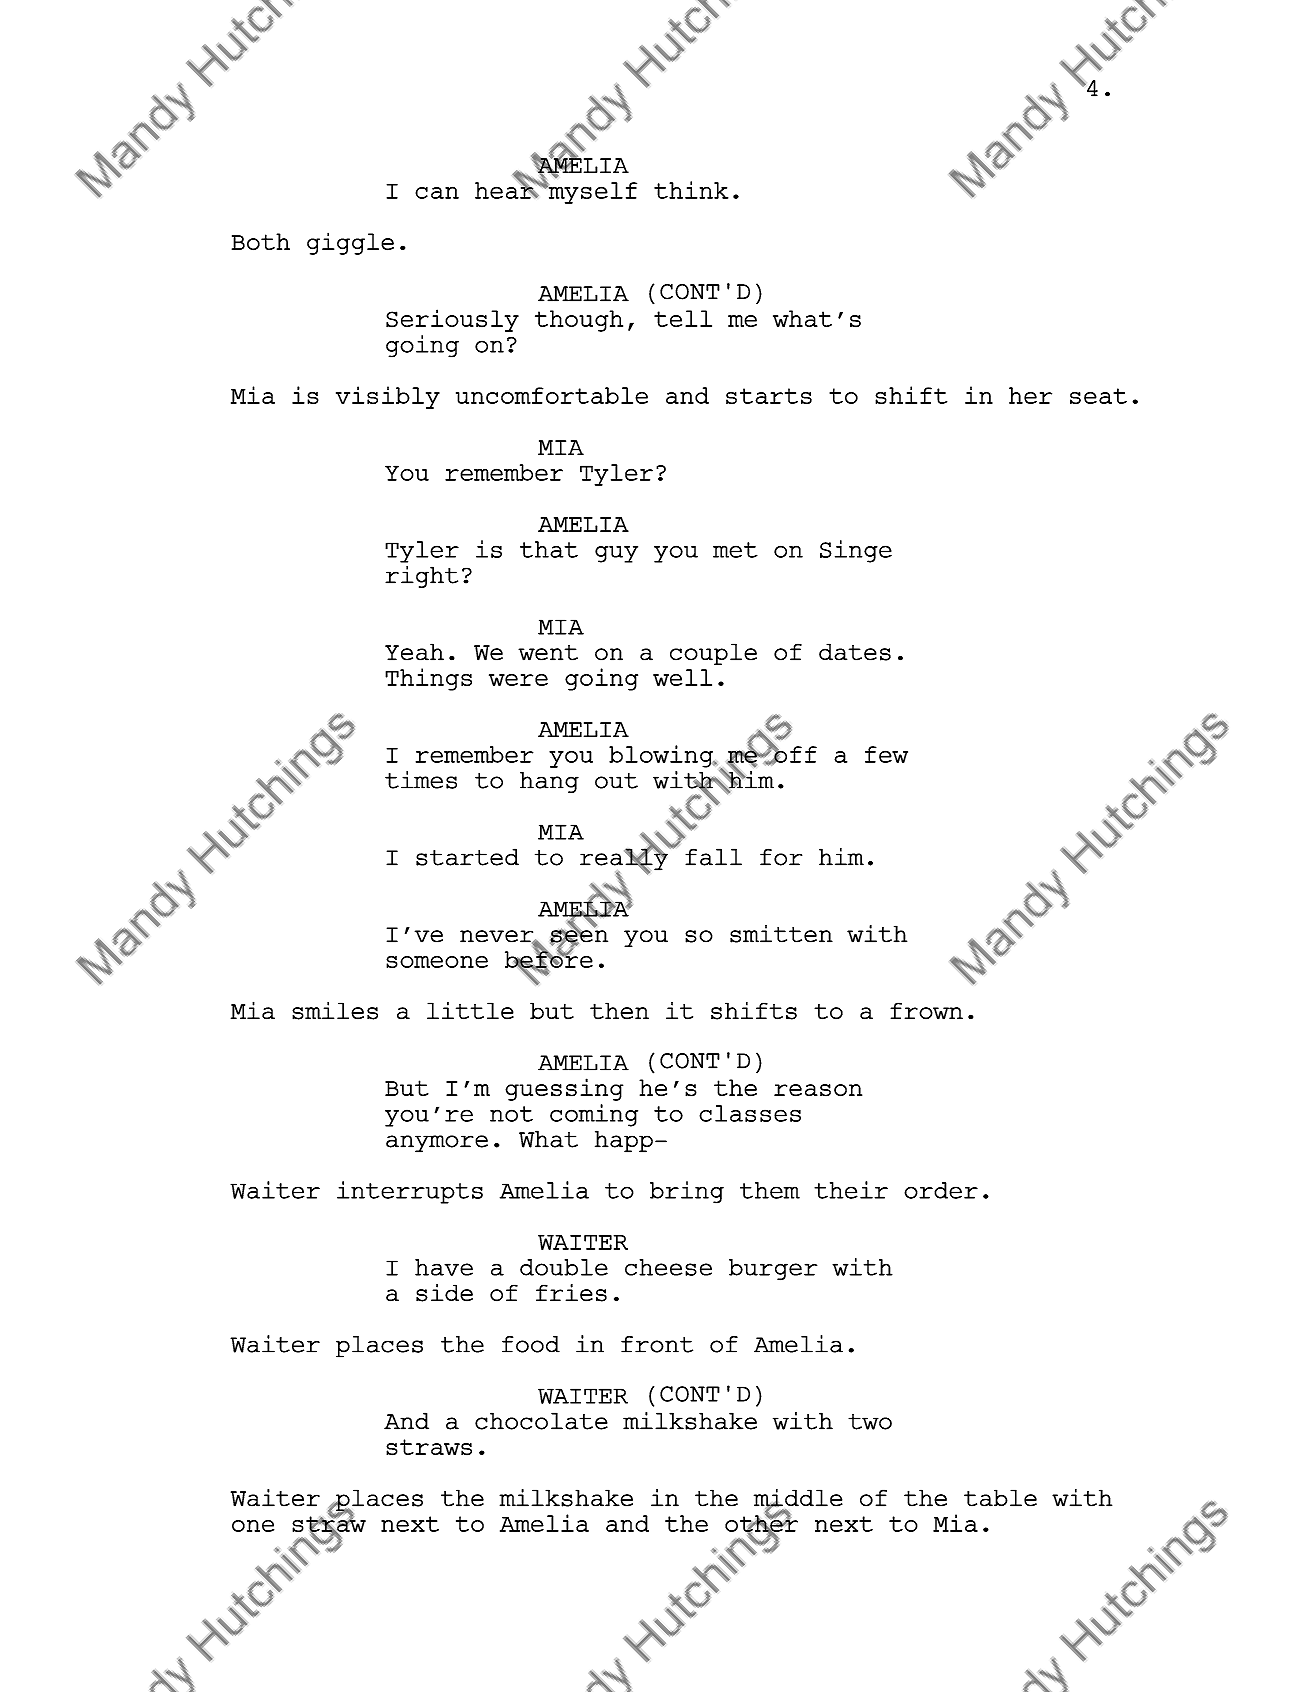 Image resolution: width=1307 pixels, height=1692 pixels. I want to click on think, so click(691, 190).
